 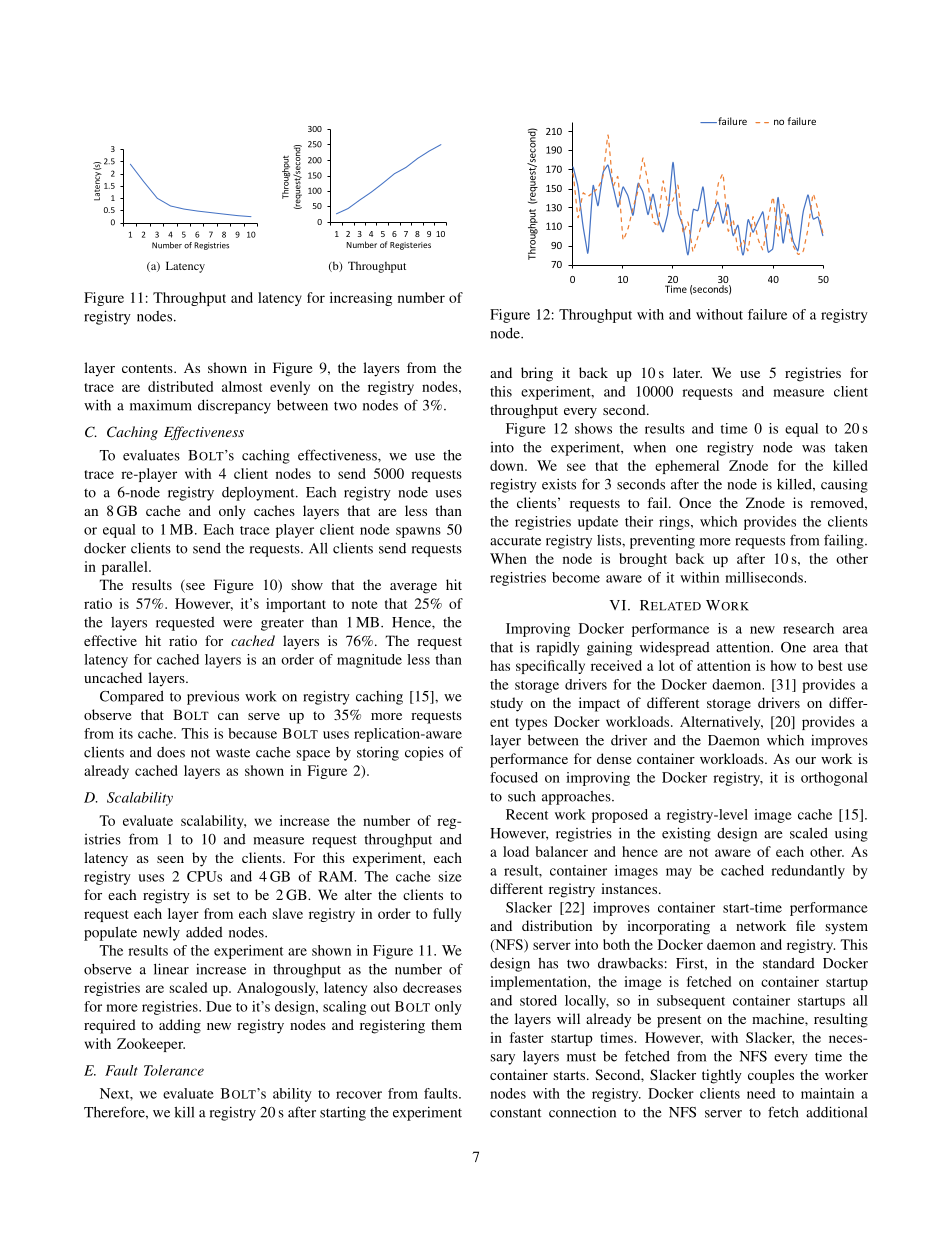 I want to click on constant, so click(x=515, y=1113).
